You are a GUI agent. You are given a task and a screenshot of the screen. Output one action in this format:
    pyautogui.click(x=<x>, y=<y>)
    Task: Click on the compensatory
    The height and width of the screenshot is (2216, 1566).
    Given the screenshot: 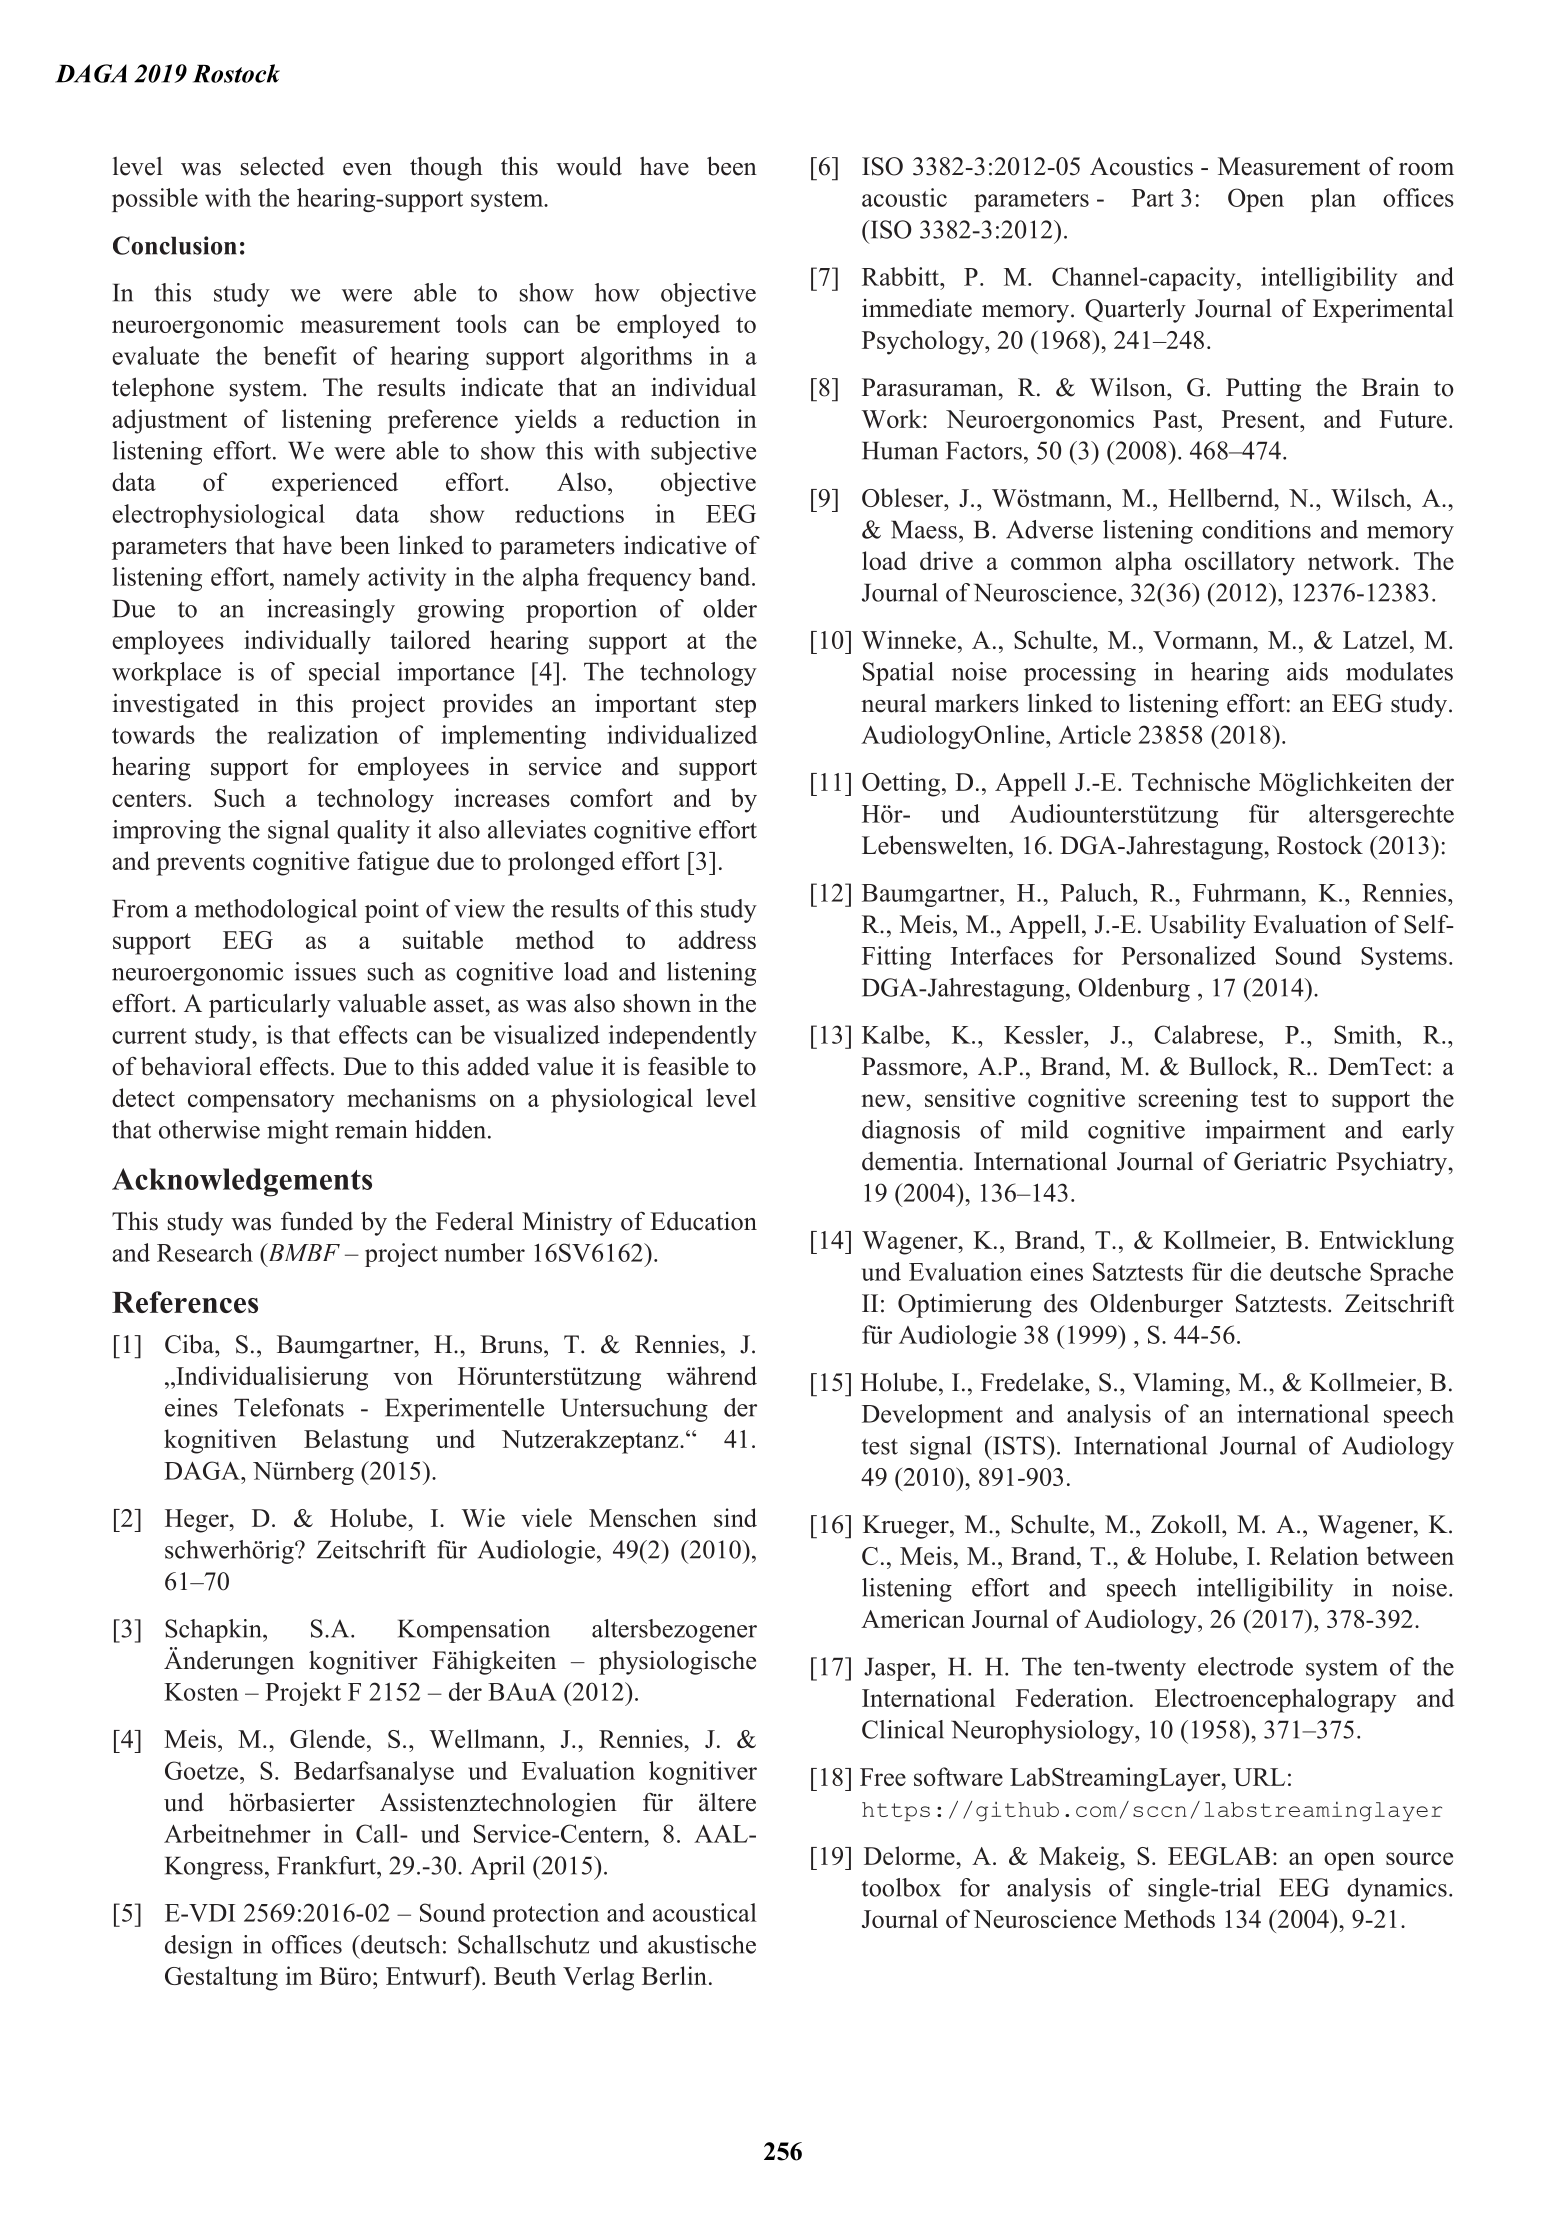 What is the action you would take?
    pyautogui.click(x=261, y=1102)
